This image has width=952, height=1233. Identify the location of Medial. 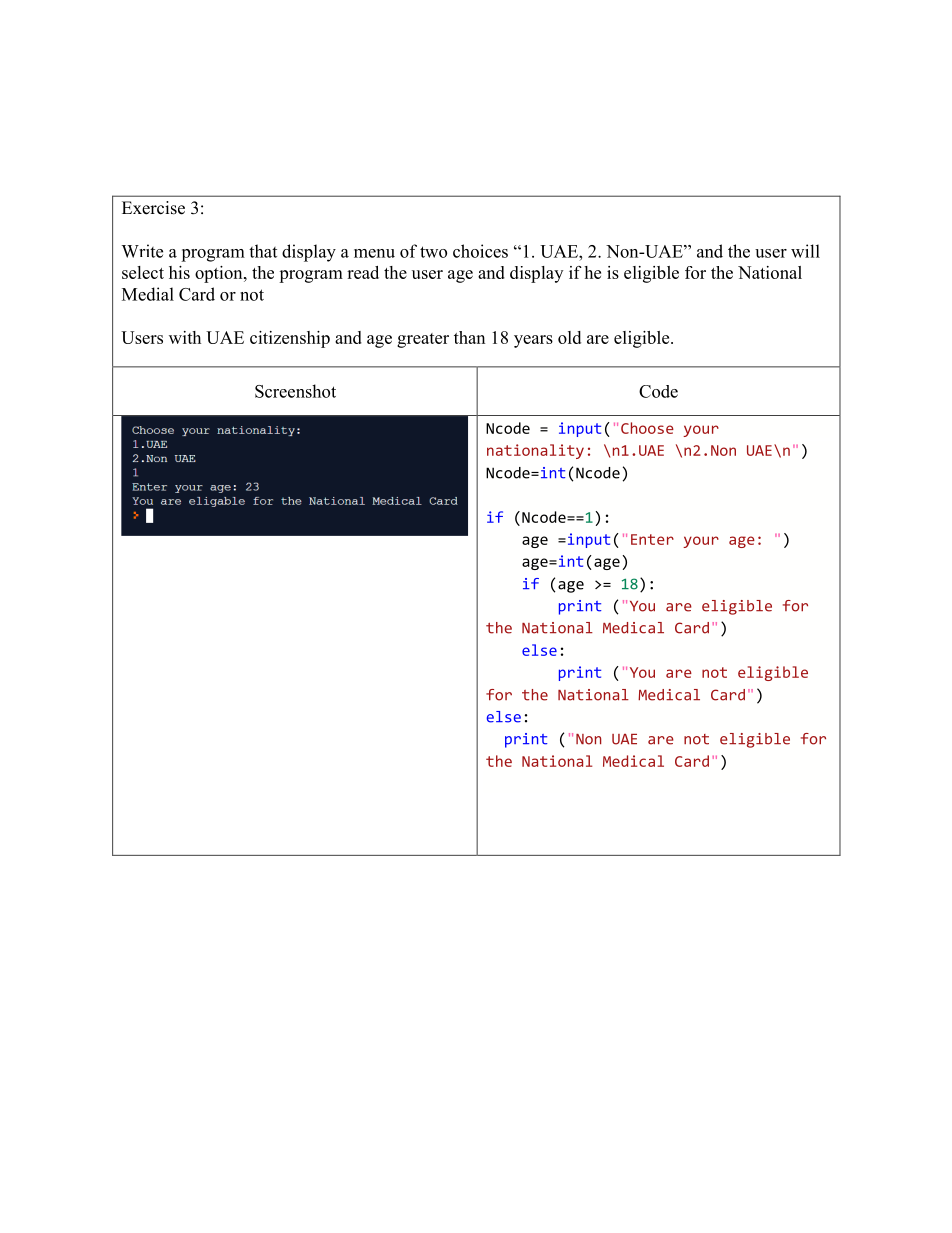
(148, 294).
